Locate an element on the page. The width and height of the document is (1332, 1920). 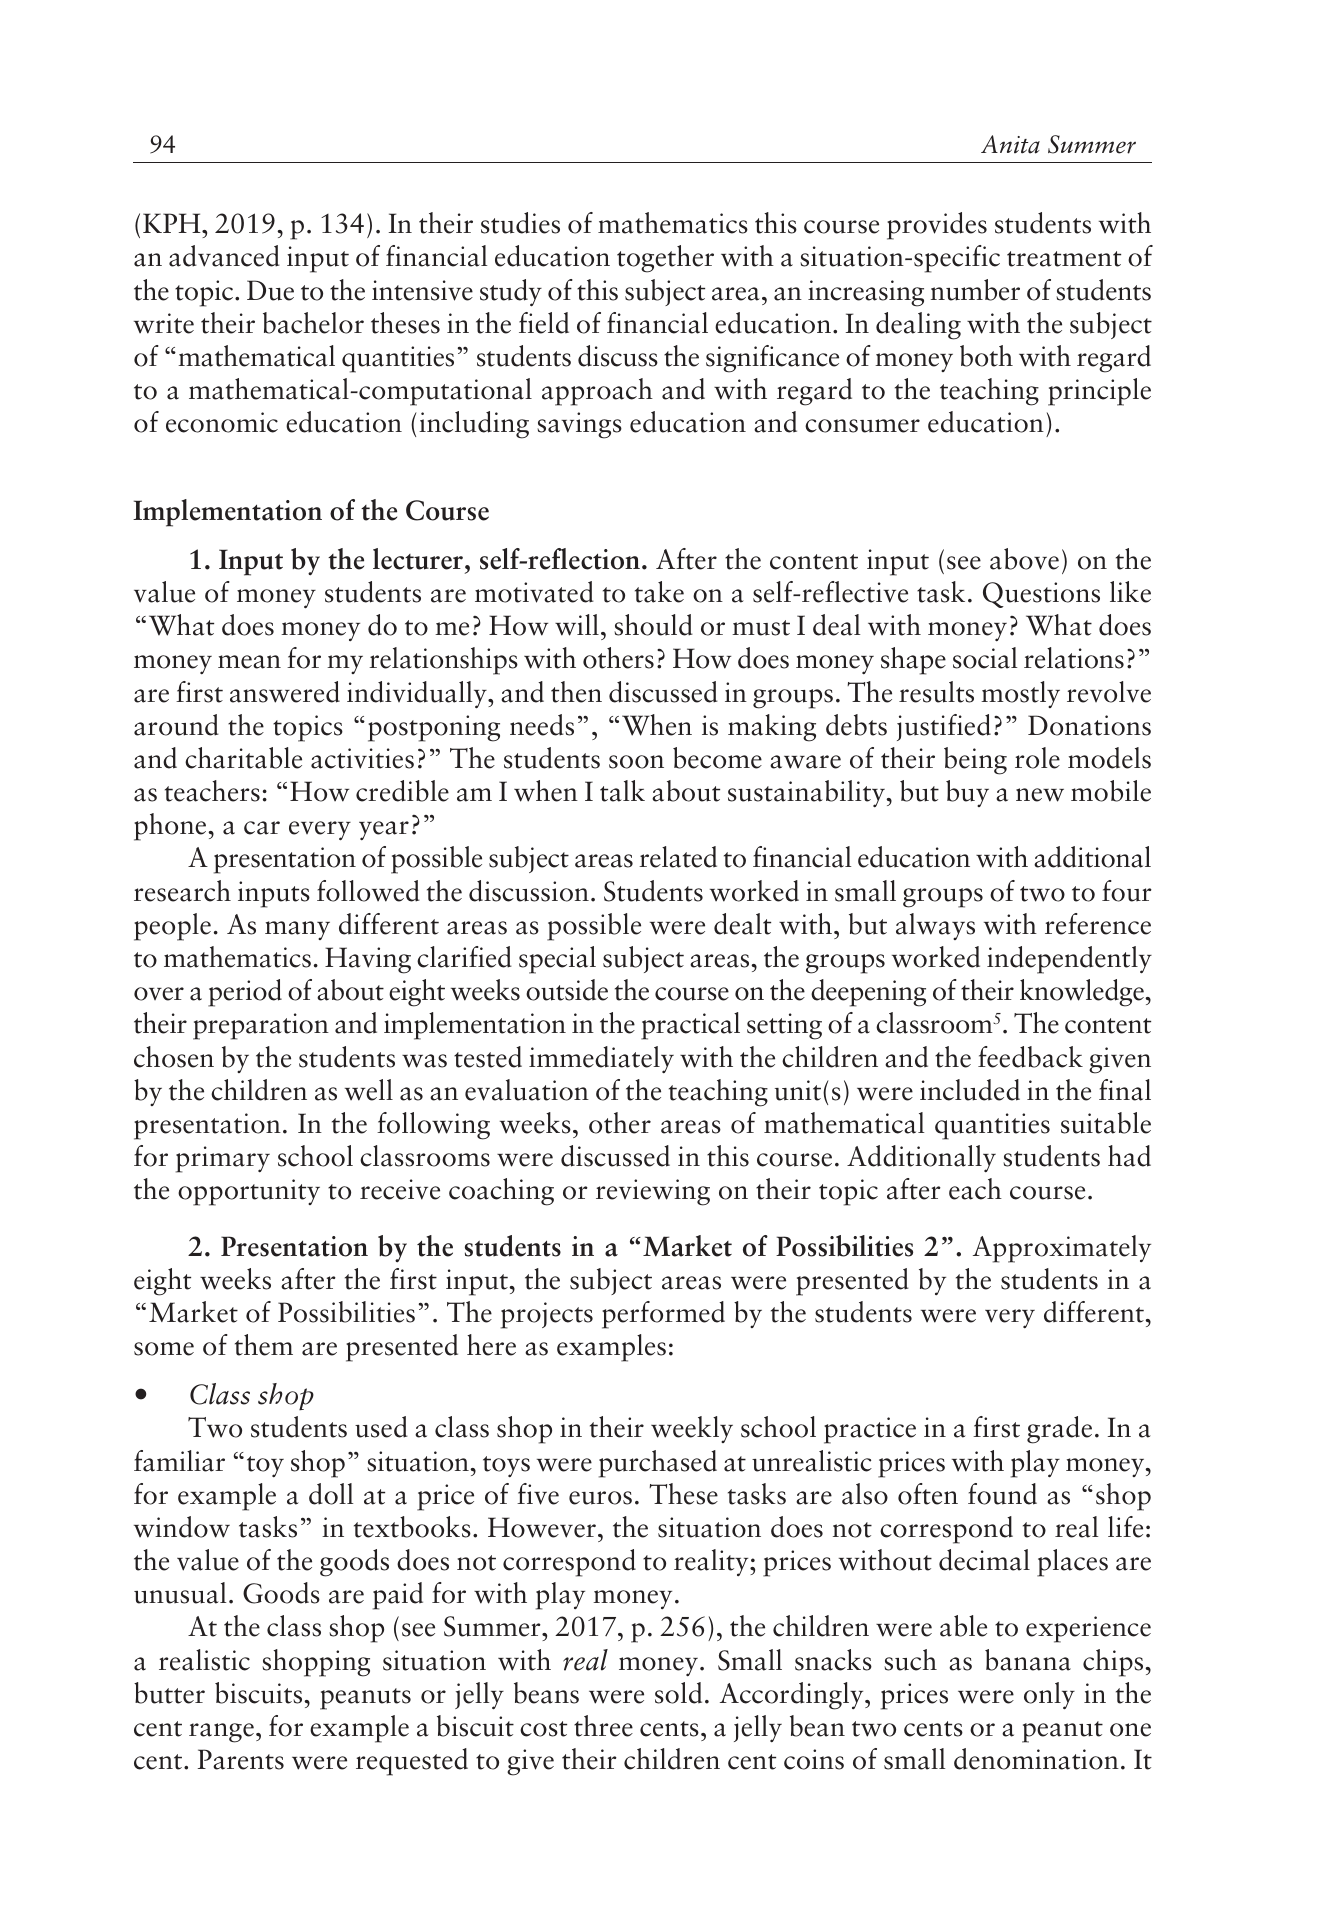
then is located at coordinates (576, 692).
